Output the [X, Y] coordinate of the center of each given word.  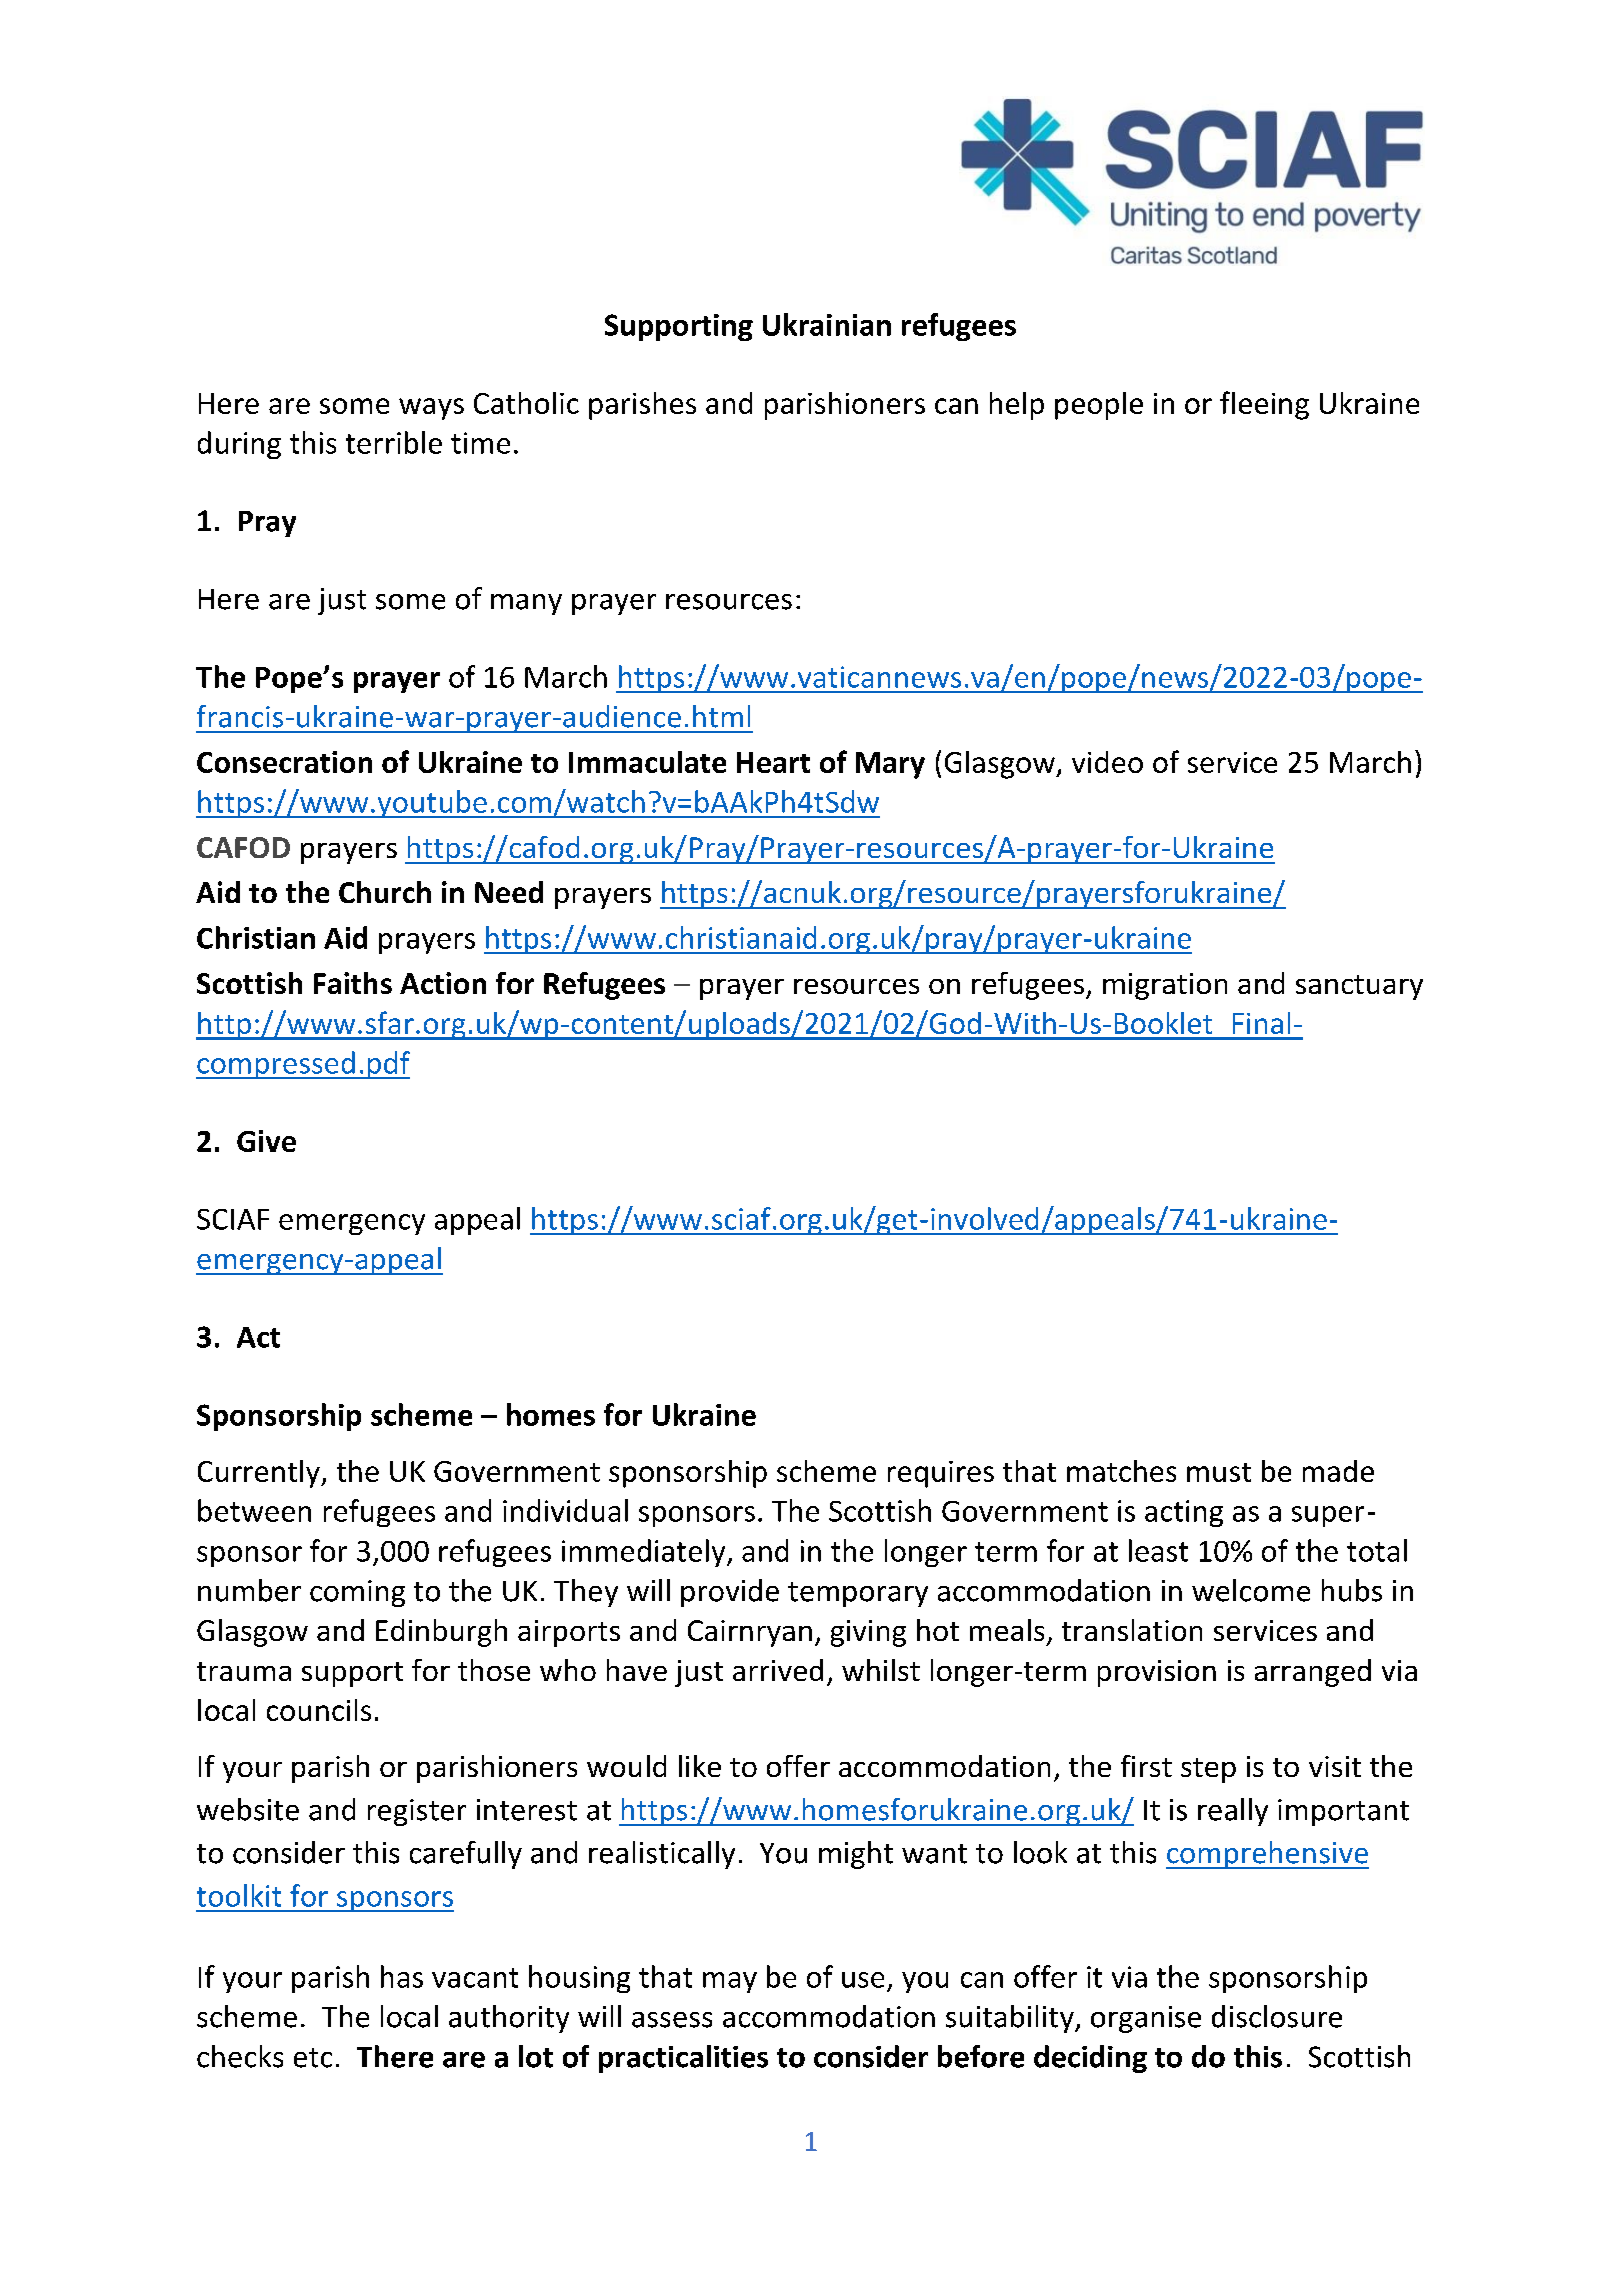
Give [266, 1141]
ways [431, 409]
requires [941, 1474]
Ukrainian [827, 324]
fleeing [1264, 405]
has [402, 1976]
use [863, 1980]
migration [1165, 986]
